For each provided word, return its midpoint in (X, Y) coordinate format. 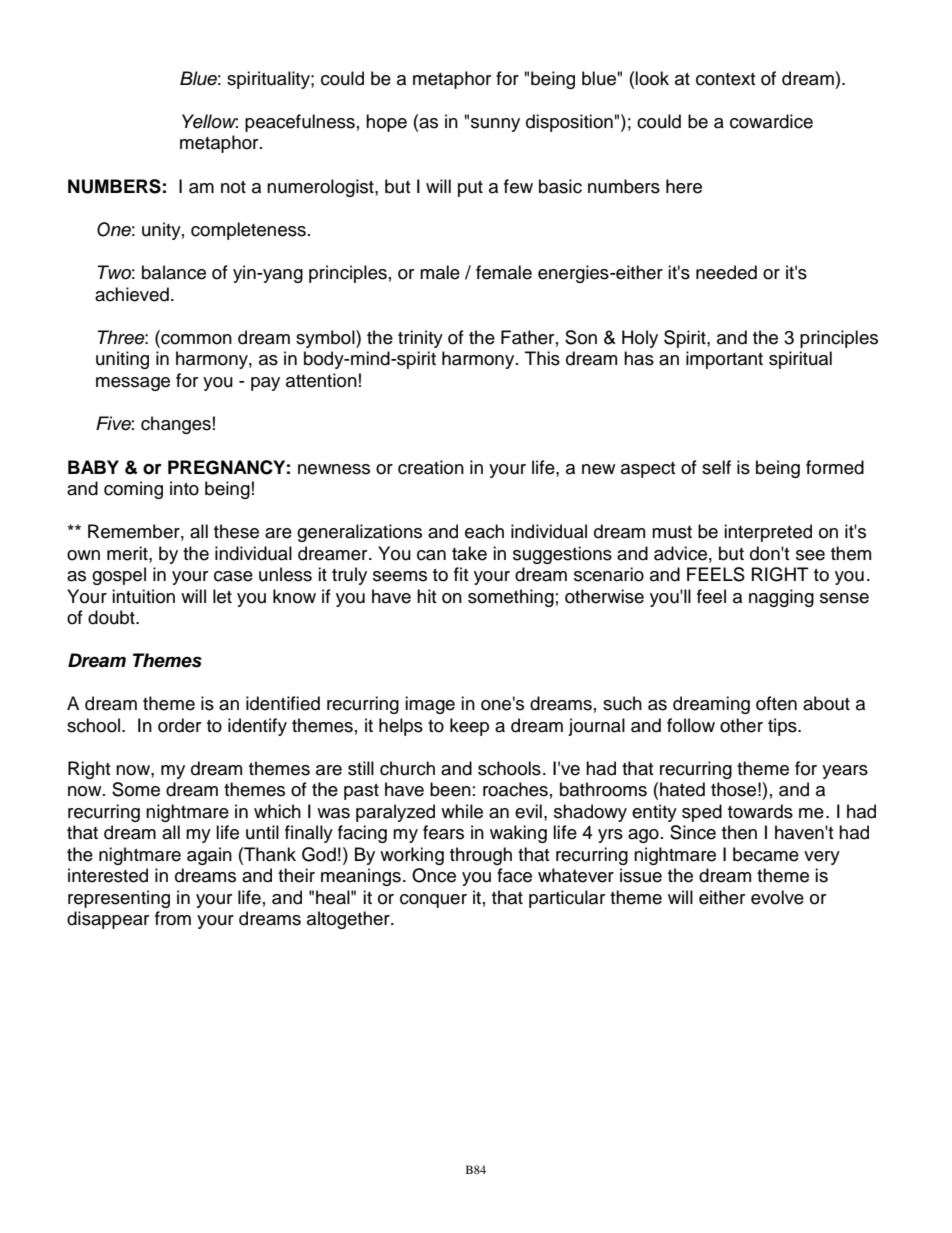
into (184, 488)
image (430, 705)
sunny (495, 125)
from (173, 918)
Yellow (210, 121)
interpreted (768, 533)
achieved (132, 294)
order (179, 725)
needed (726, 272)
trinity (420, 339)
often (776, 703)
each (484, 531)
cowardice (771, 121)
